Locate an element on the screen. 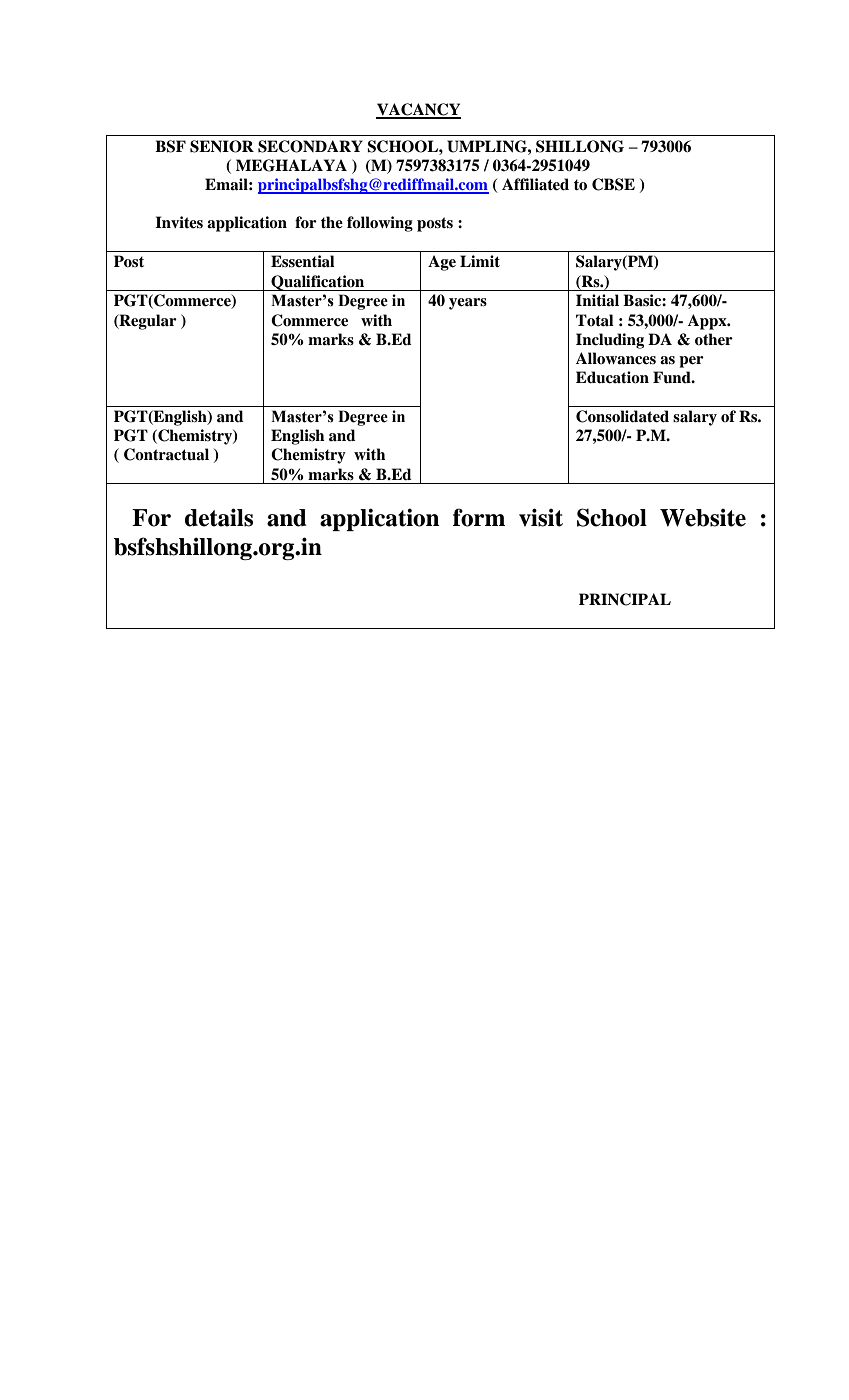  Qualification is located at coordinates (318, 283).
